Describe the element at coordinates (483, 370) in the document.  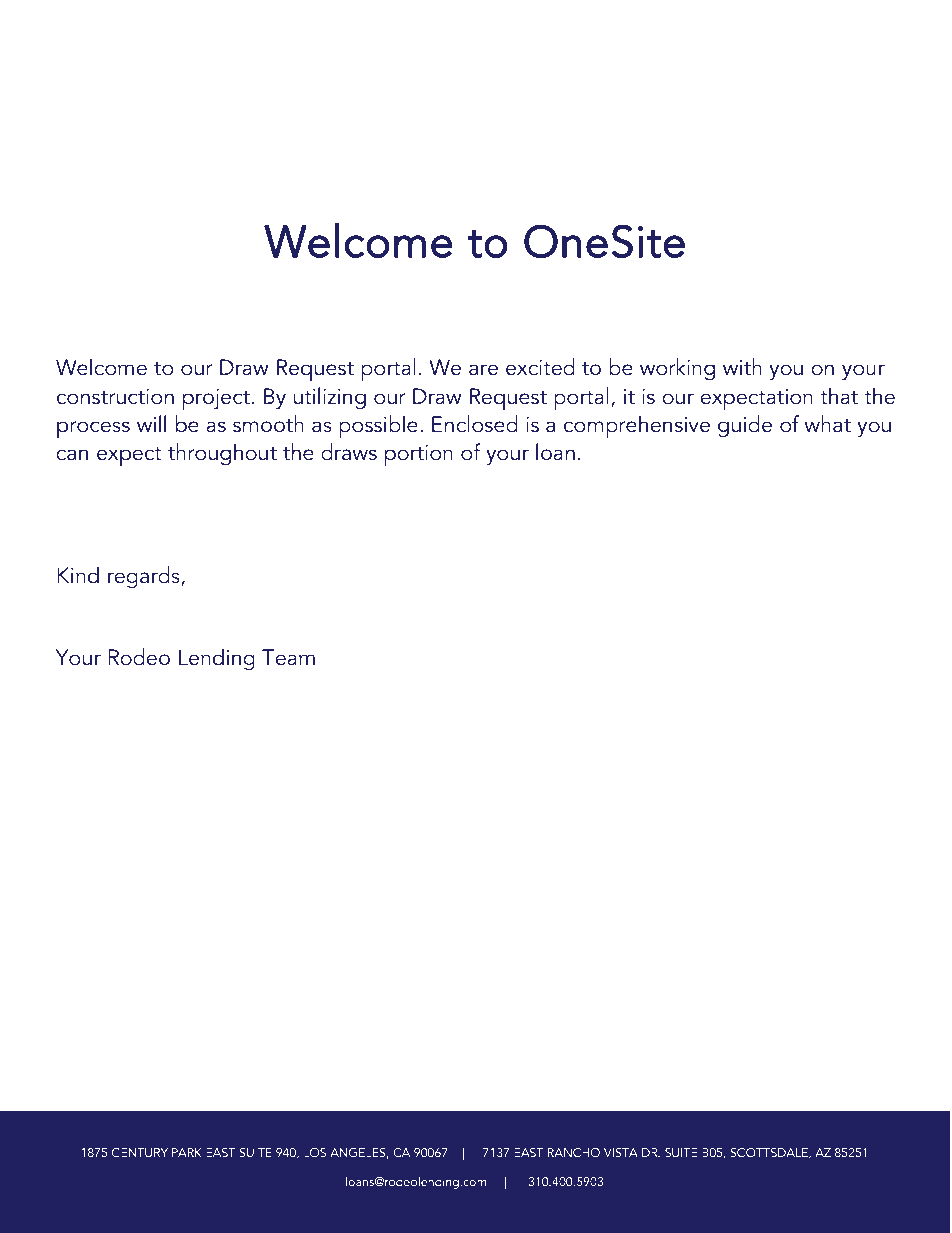
I see `are` at that location.
